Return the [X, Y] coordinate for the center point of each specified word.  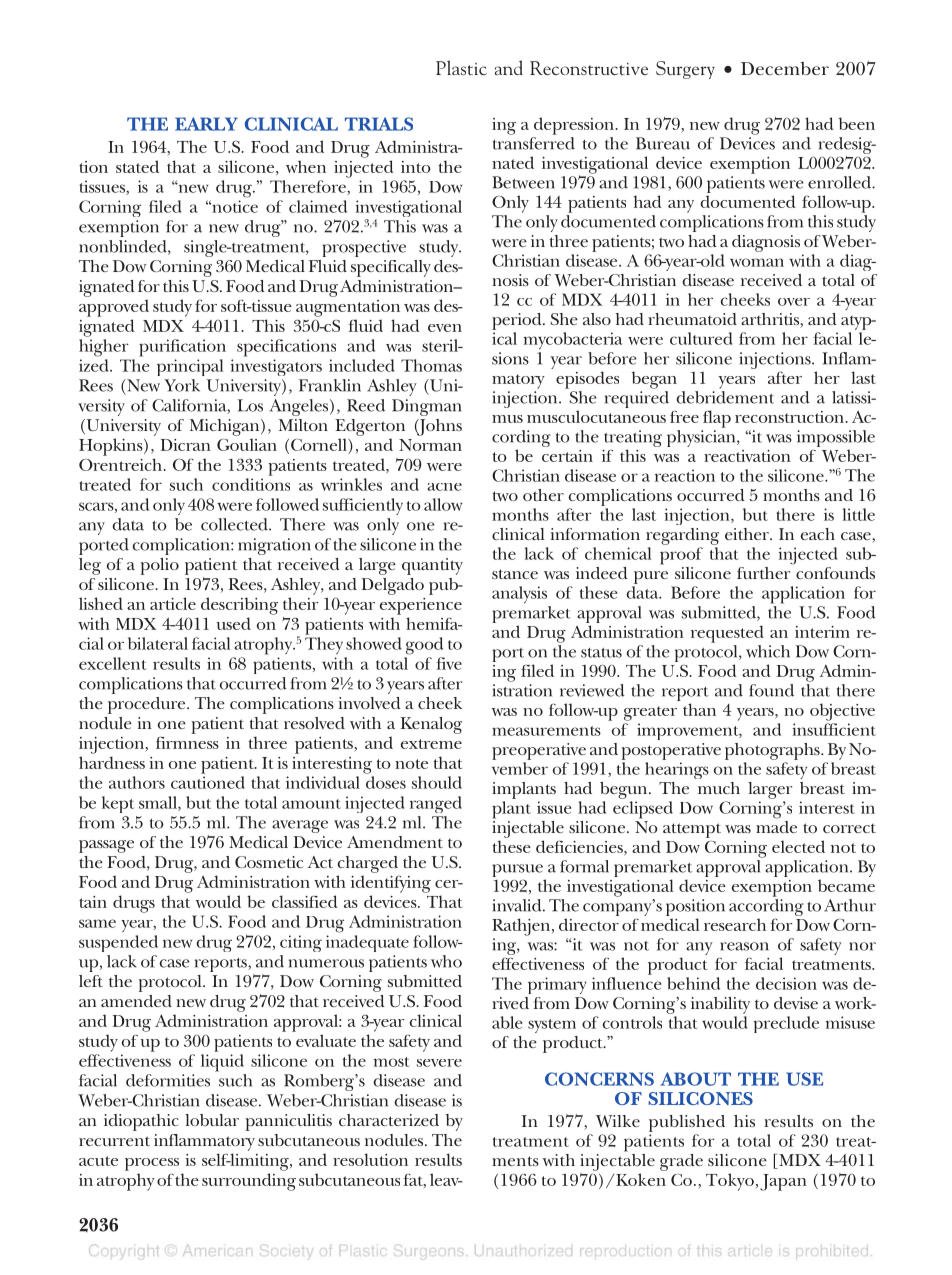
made [776, 825]
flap [717, 419]
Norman [430, 445]
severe [439, 1063]
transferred [534, 143]
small [159, 803]
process [152, 1164]
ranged [436, 804]
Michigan [226, 427]
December [785, 68]
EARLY [206, 124]
